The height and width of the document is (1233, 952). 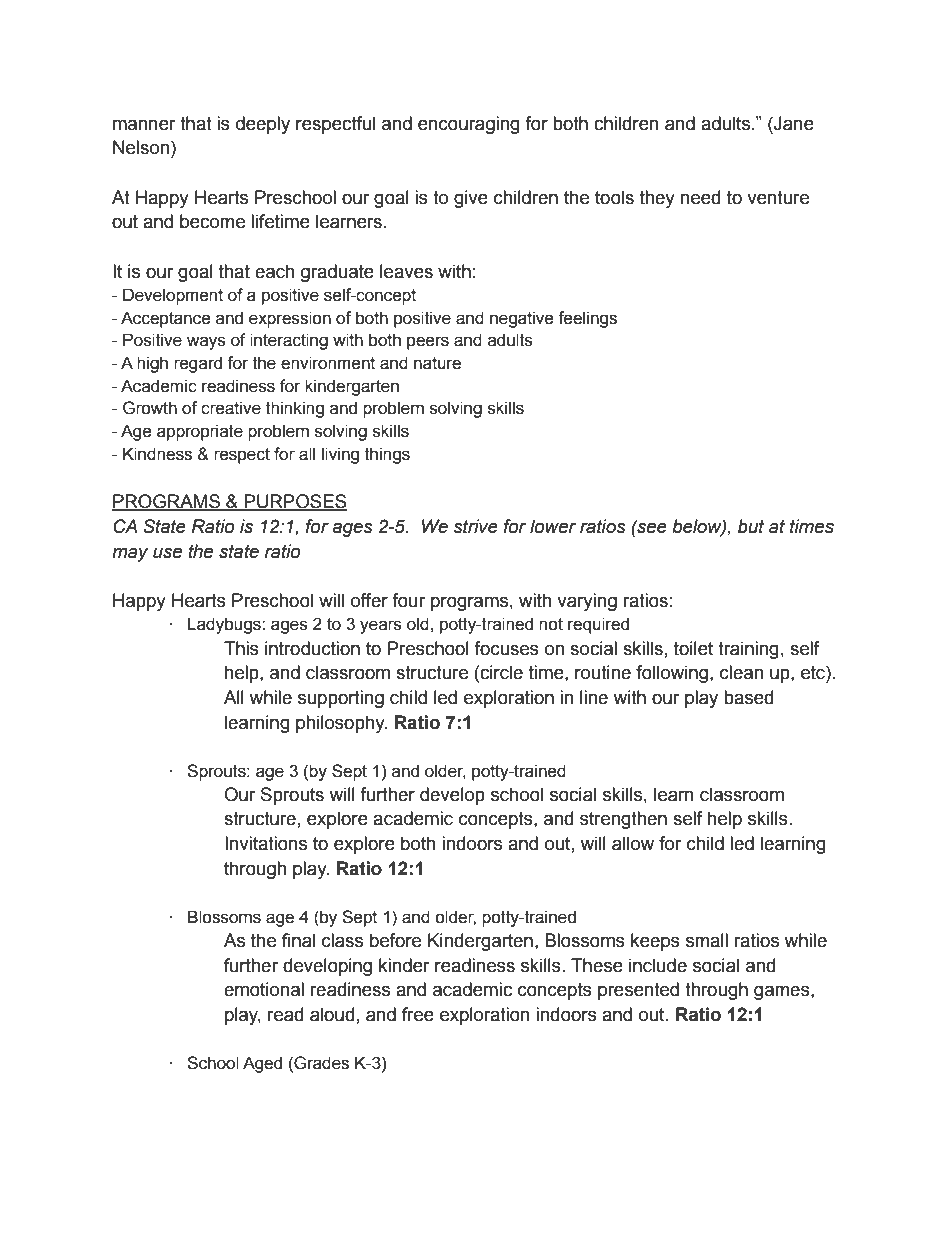 I want to click on regard, so click(x=198, y=364).
